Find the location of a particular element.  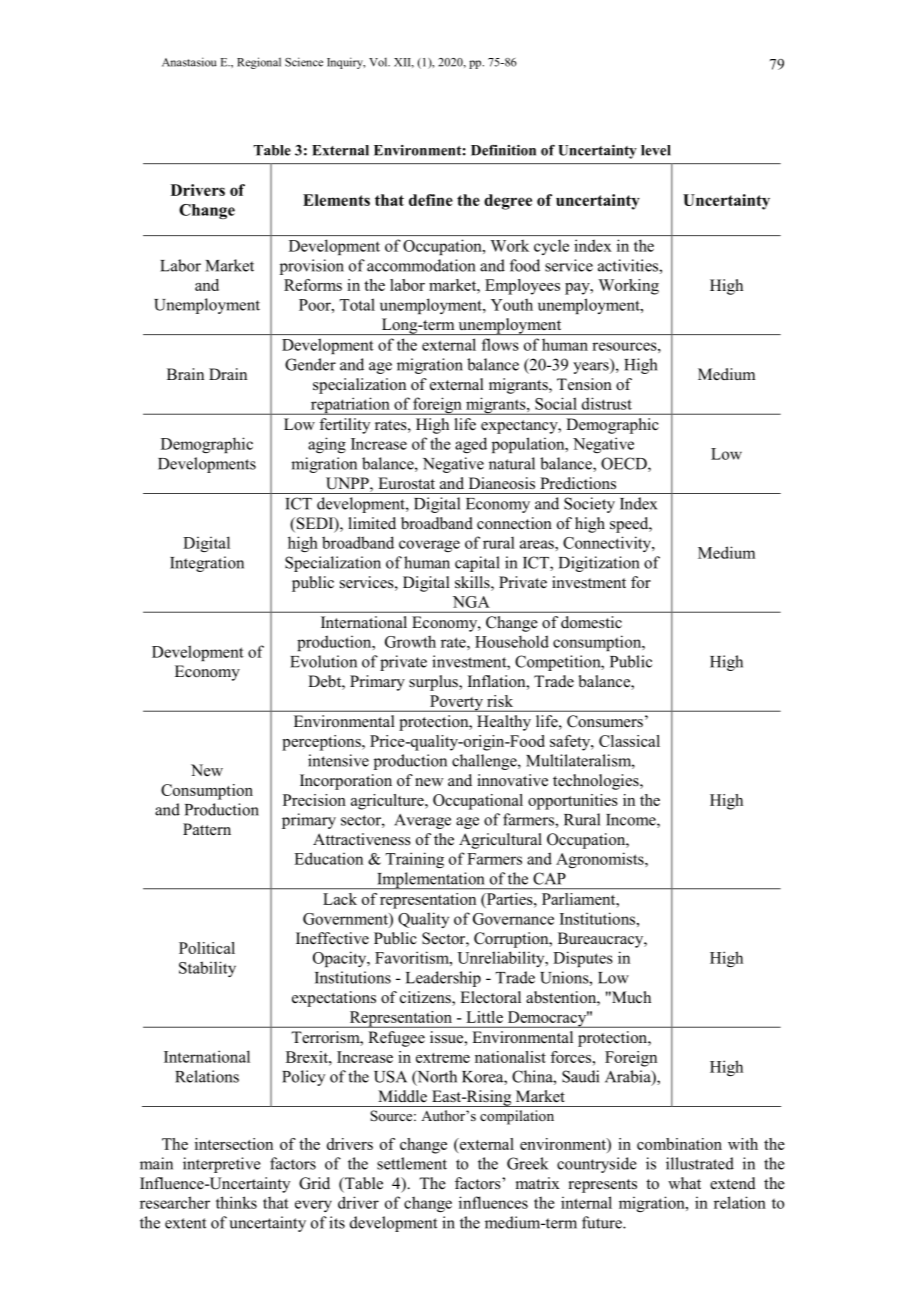

Drain is located at coordinates (228, 374).
